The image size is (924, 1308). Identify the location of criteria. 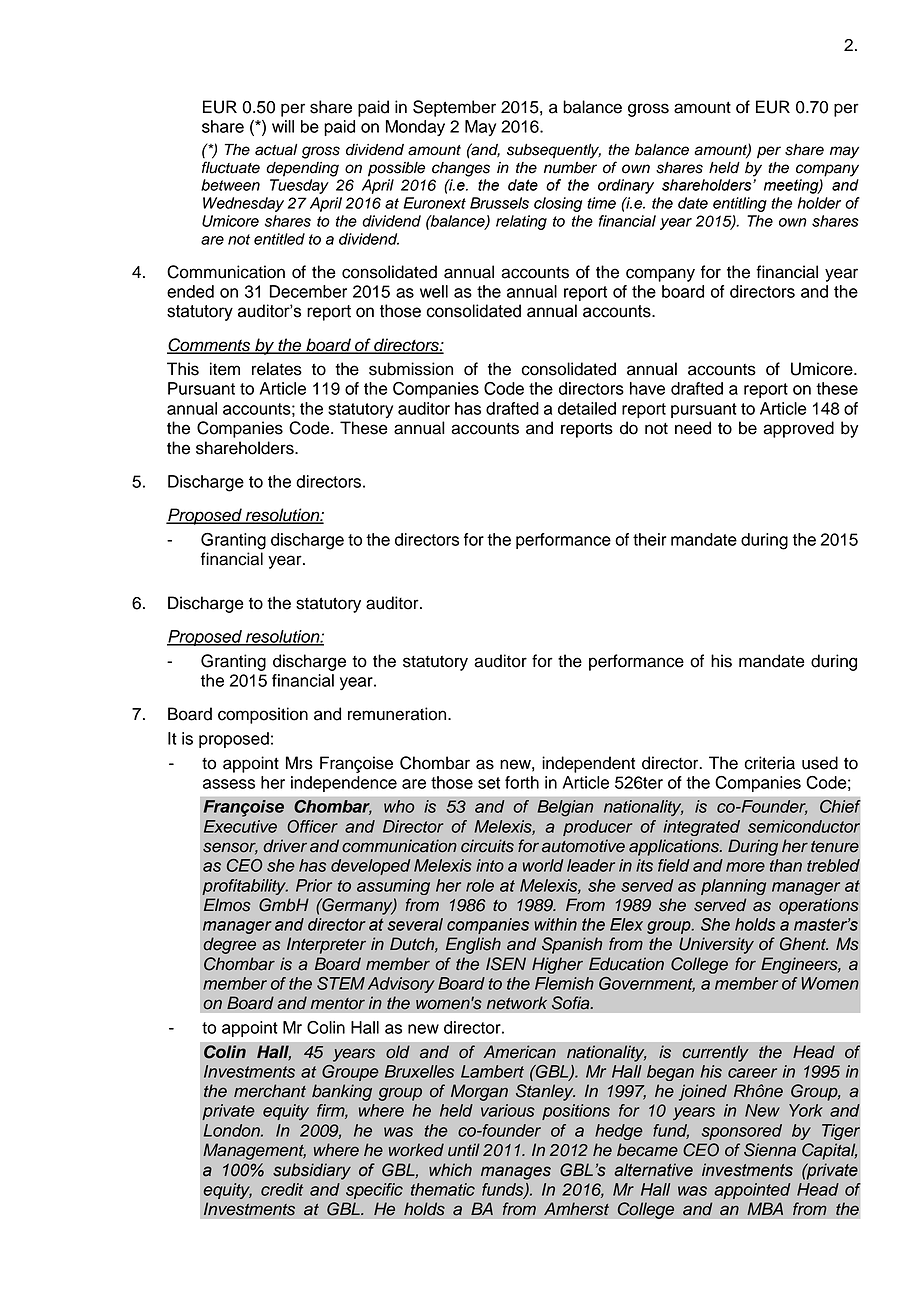
(769, 763).
